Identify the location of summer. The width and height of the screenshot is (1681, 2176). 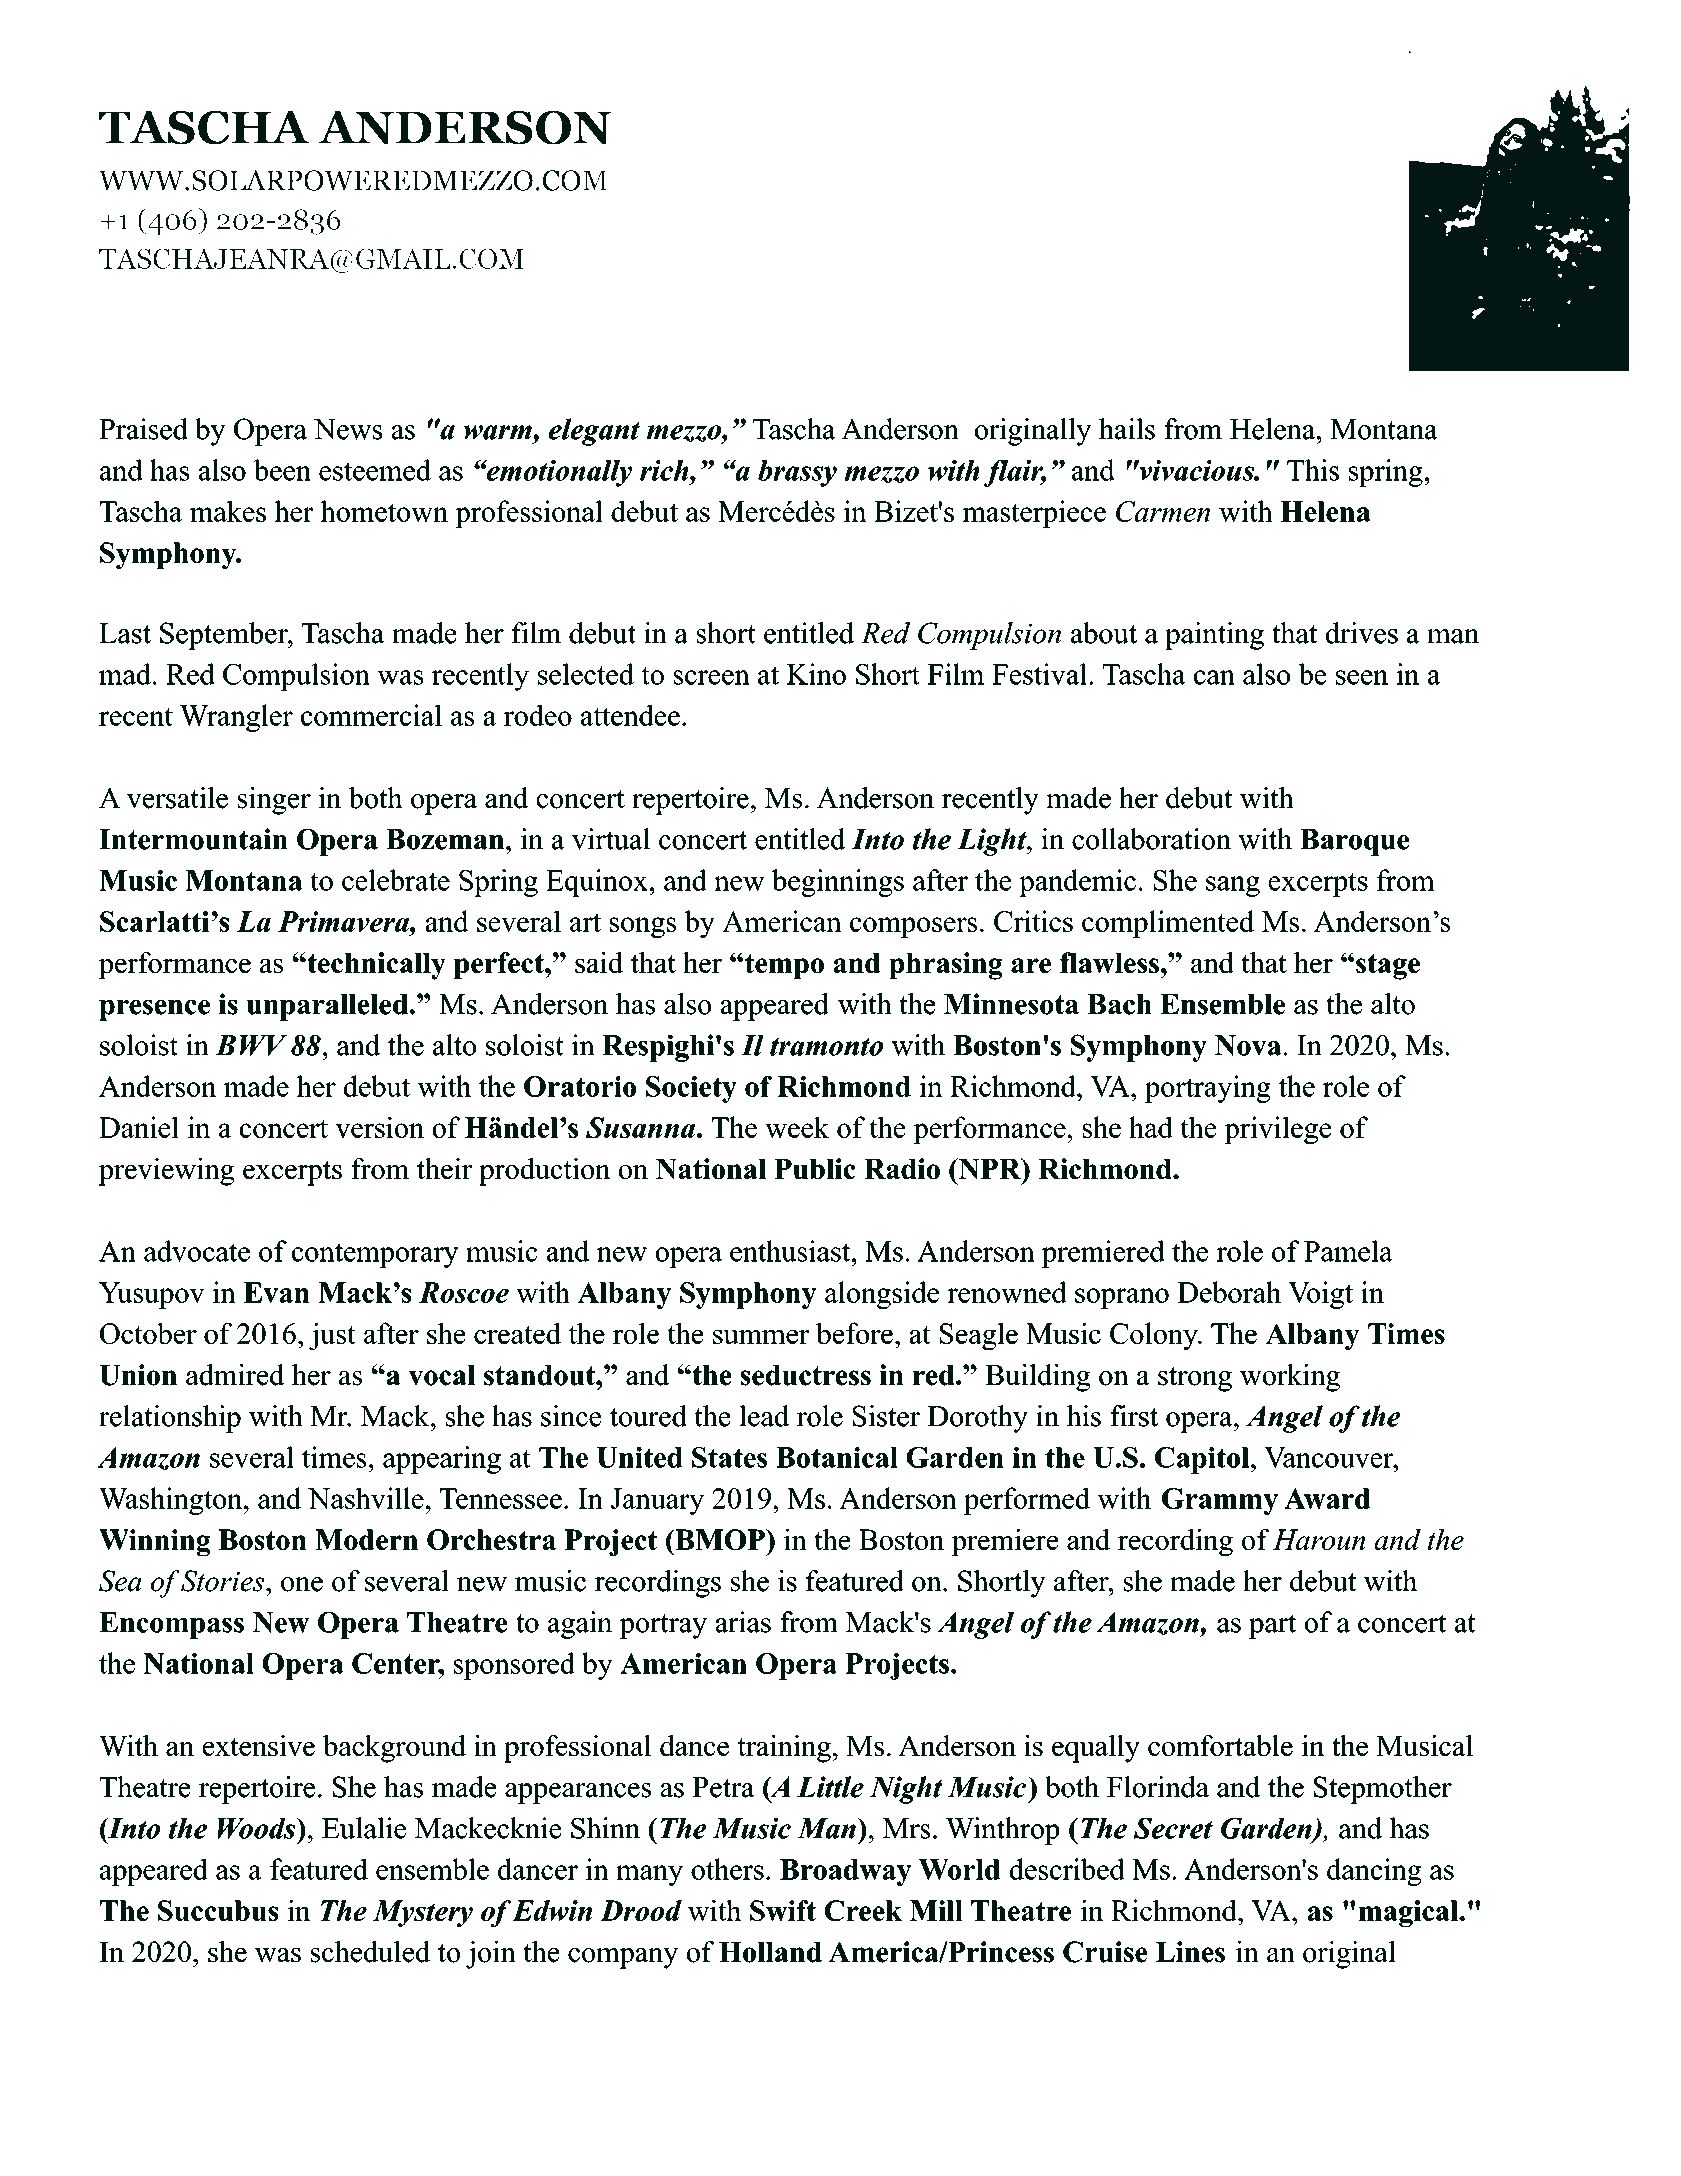
(761, 1337).
